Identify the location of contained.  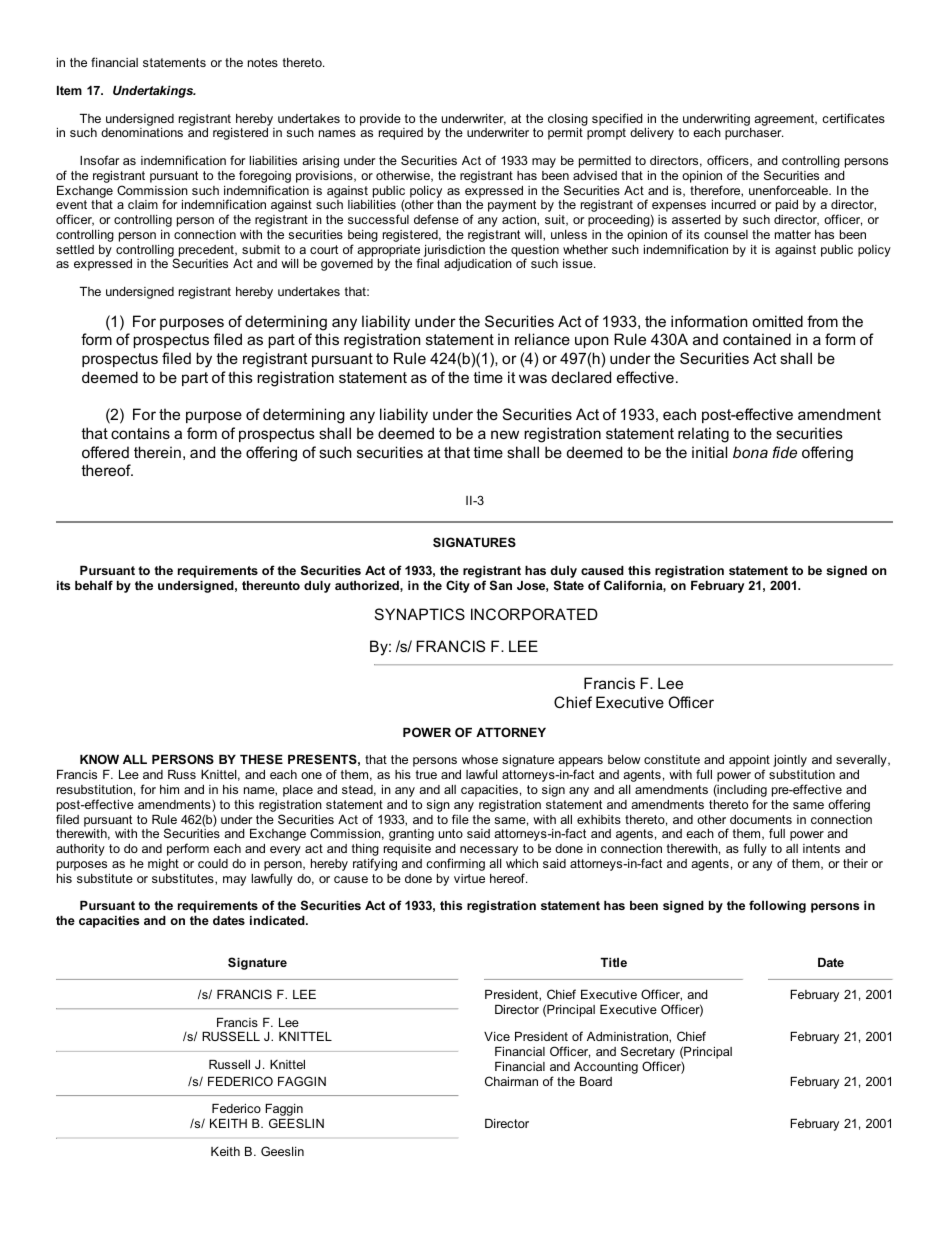
(757, 339).
